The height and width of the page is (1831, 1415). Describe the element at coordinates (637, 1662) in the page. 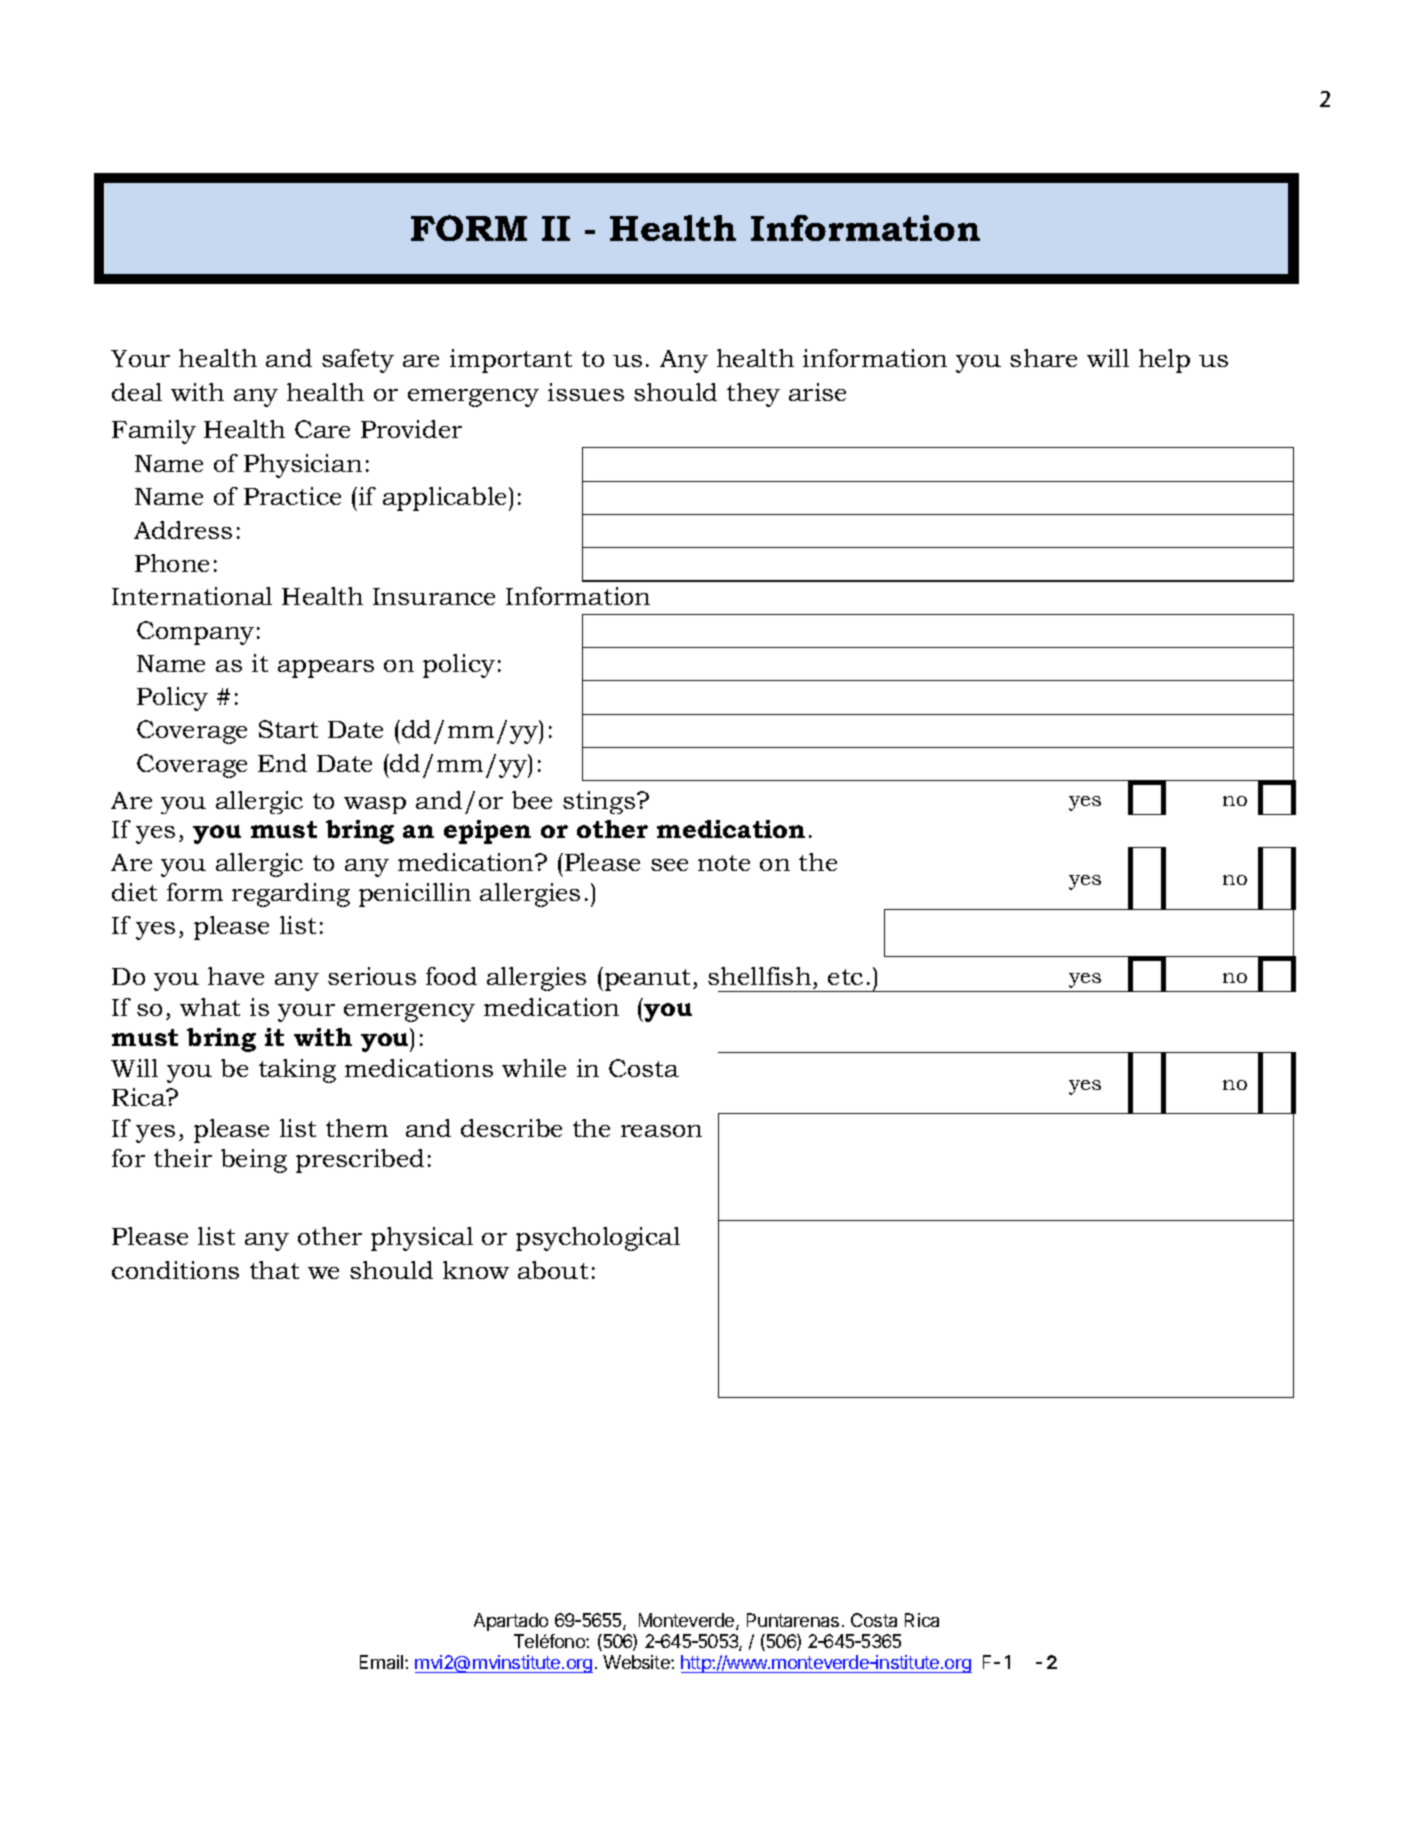

I see `Website` at that location.
